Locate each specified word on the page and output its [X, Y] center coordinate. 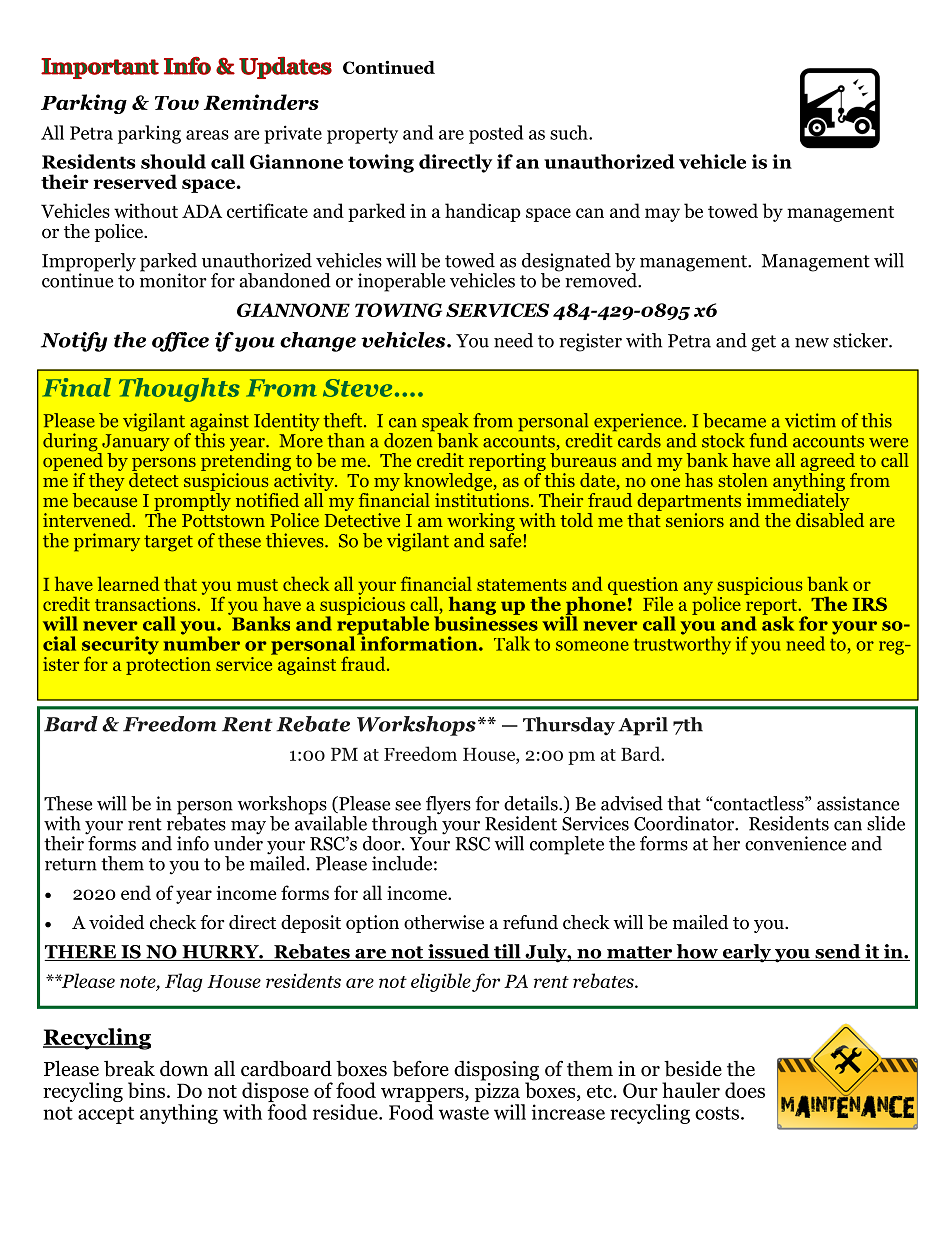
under [238, 842]
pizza [498, 1092]
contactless [759, 803]
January [135, 444]
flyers [448, 806]
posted [496, 134]
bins [148, 1090]
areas [207, 135]
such [570, 132]
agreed [829, 463]
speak [446, 423]
